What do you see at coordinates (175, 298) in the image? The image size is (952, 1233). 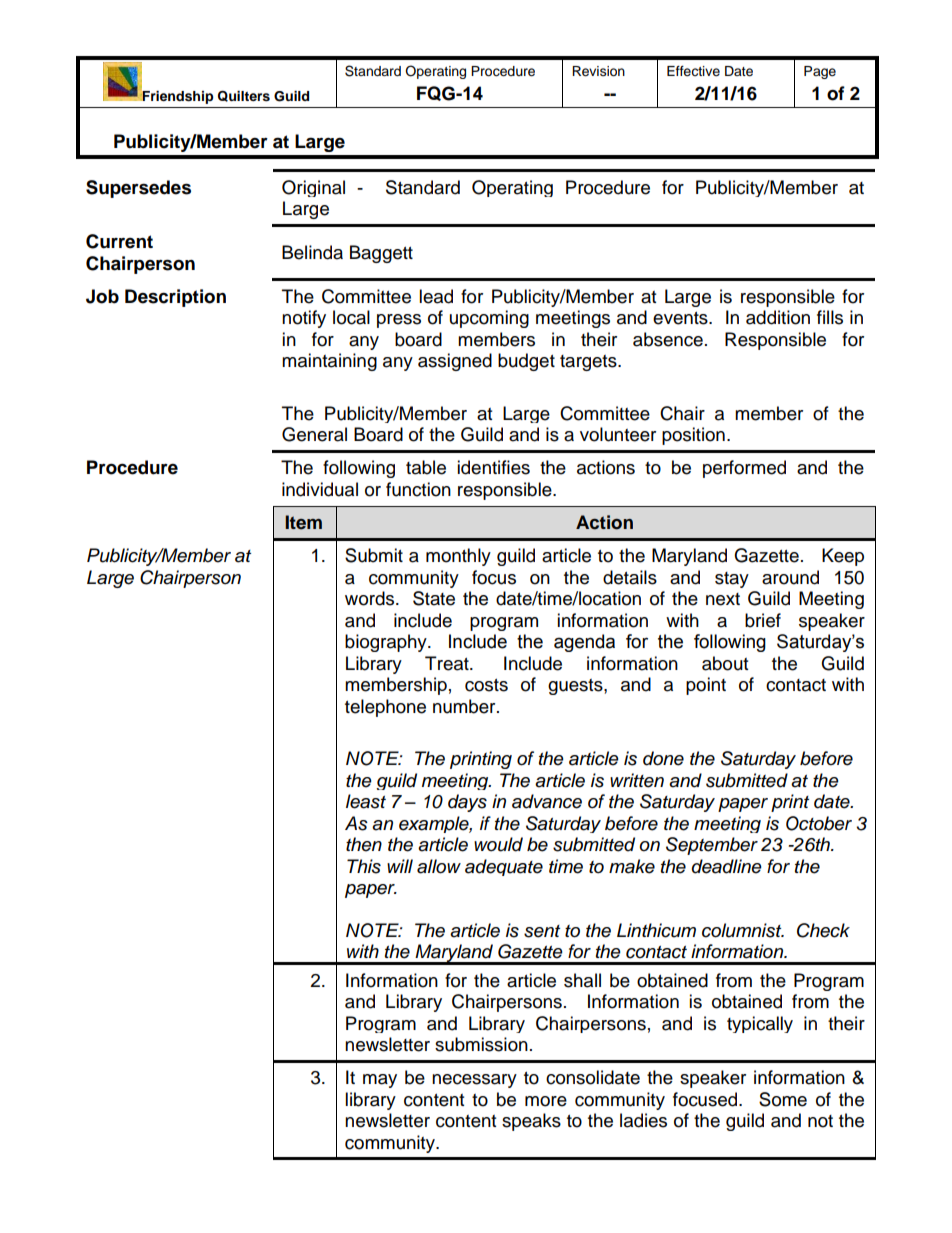 I see `Description` at bounding box center [175, 298].
